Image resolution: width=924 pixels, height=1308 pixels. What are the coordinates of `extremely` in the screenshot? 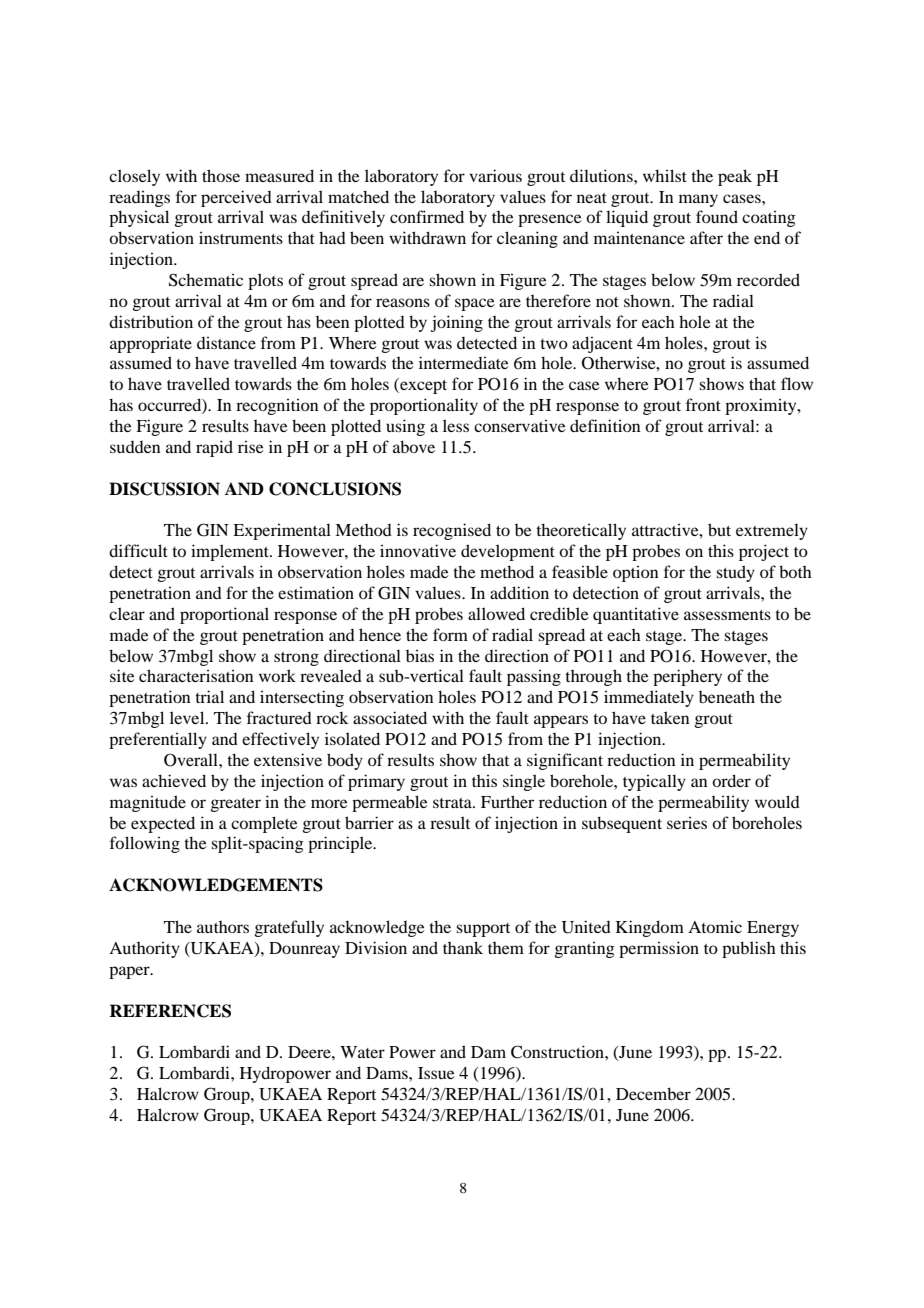 It's located at (772, 531).
